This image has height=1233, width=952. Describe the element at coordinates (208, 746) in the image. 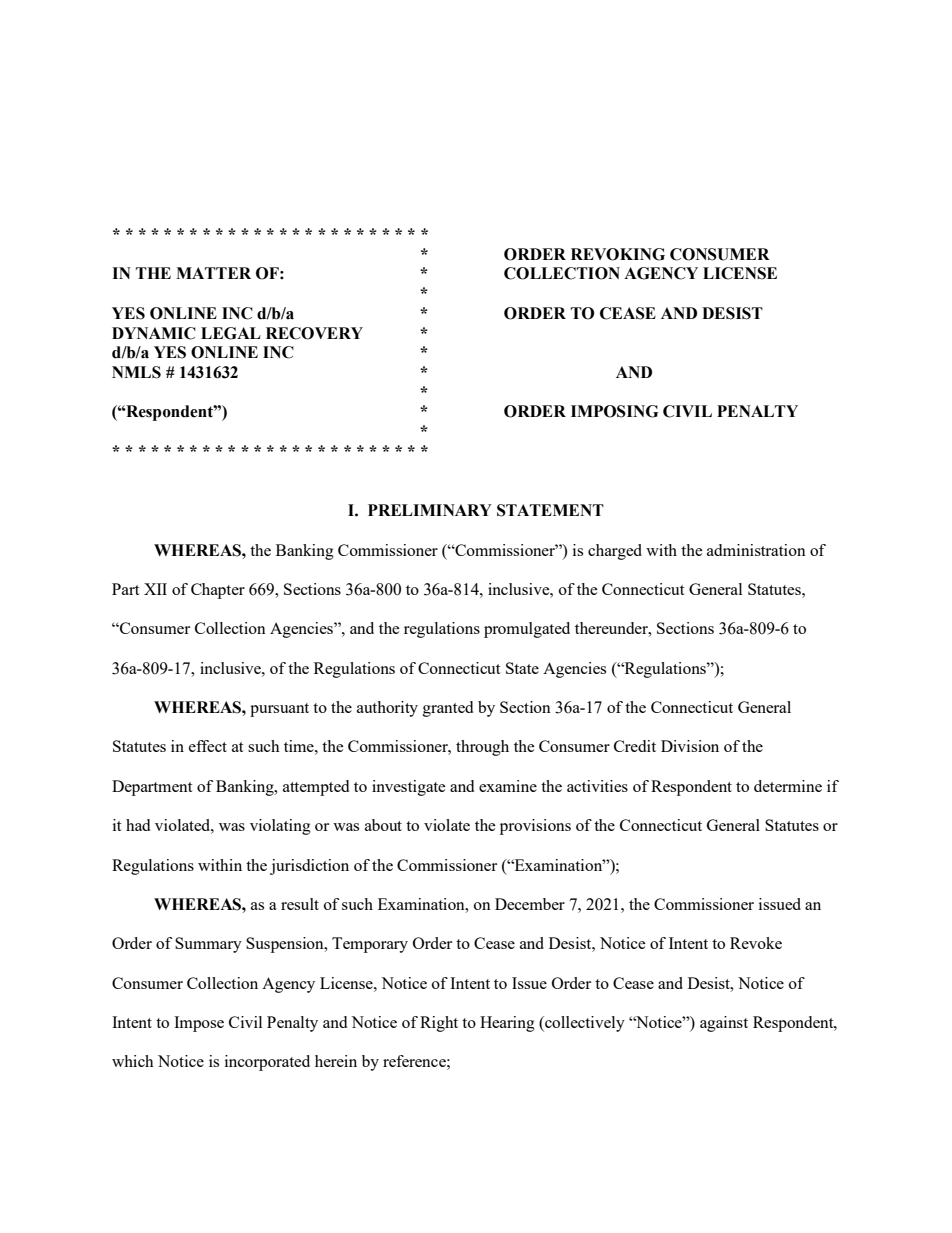

I see `effect` at that location.
